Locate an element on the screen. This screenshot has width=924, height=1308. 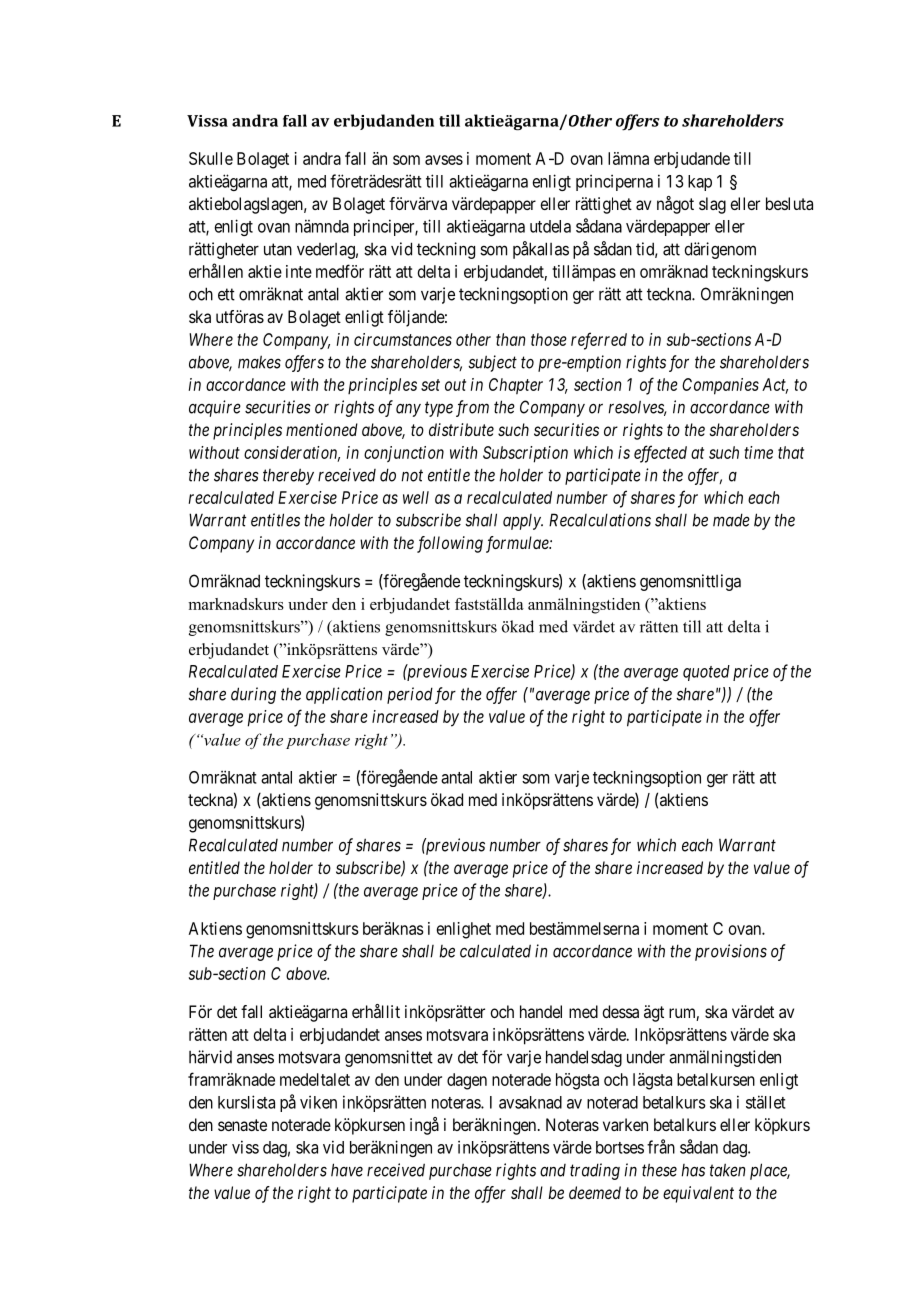
have is located at coordinates (347, 1170).
